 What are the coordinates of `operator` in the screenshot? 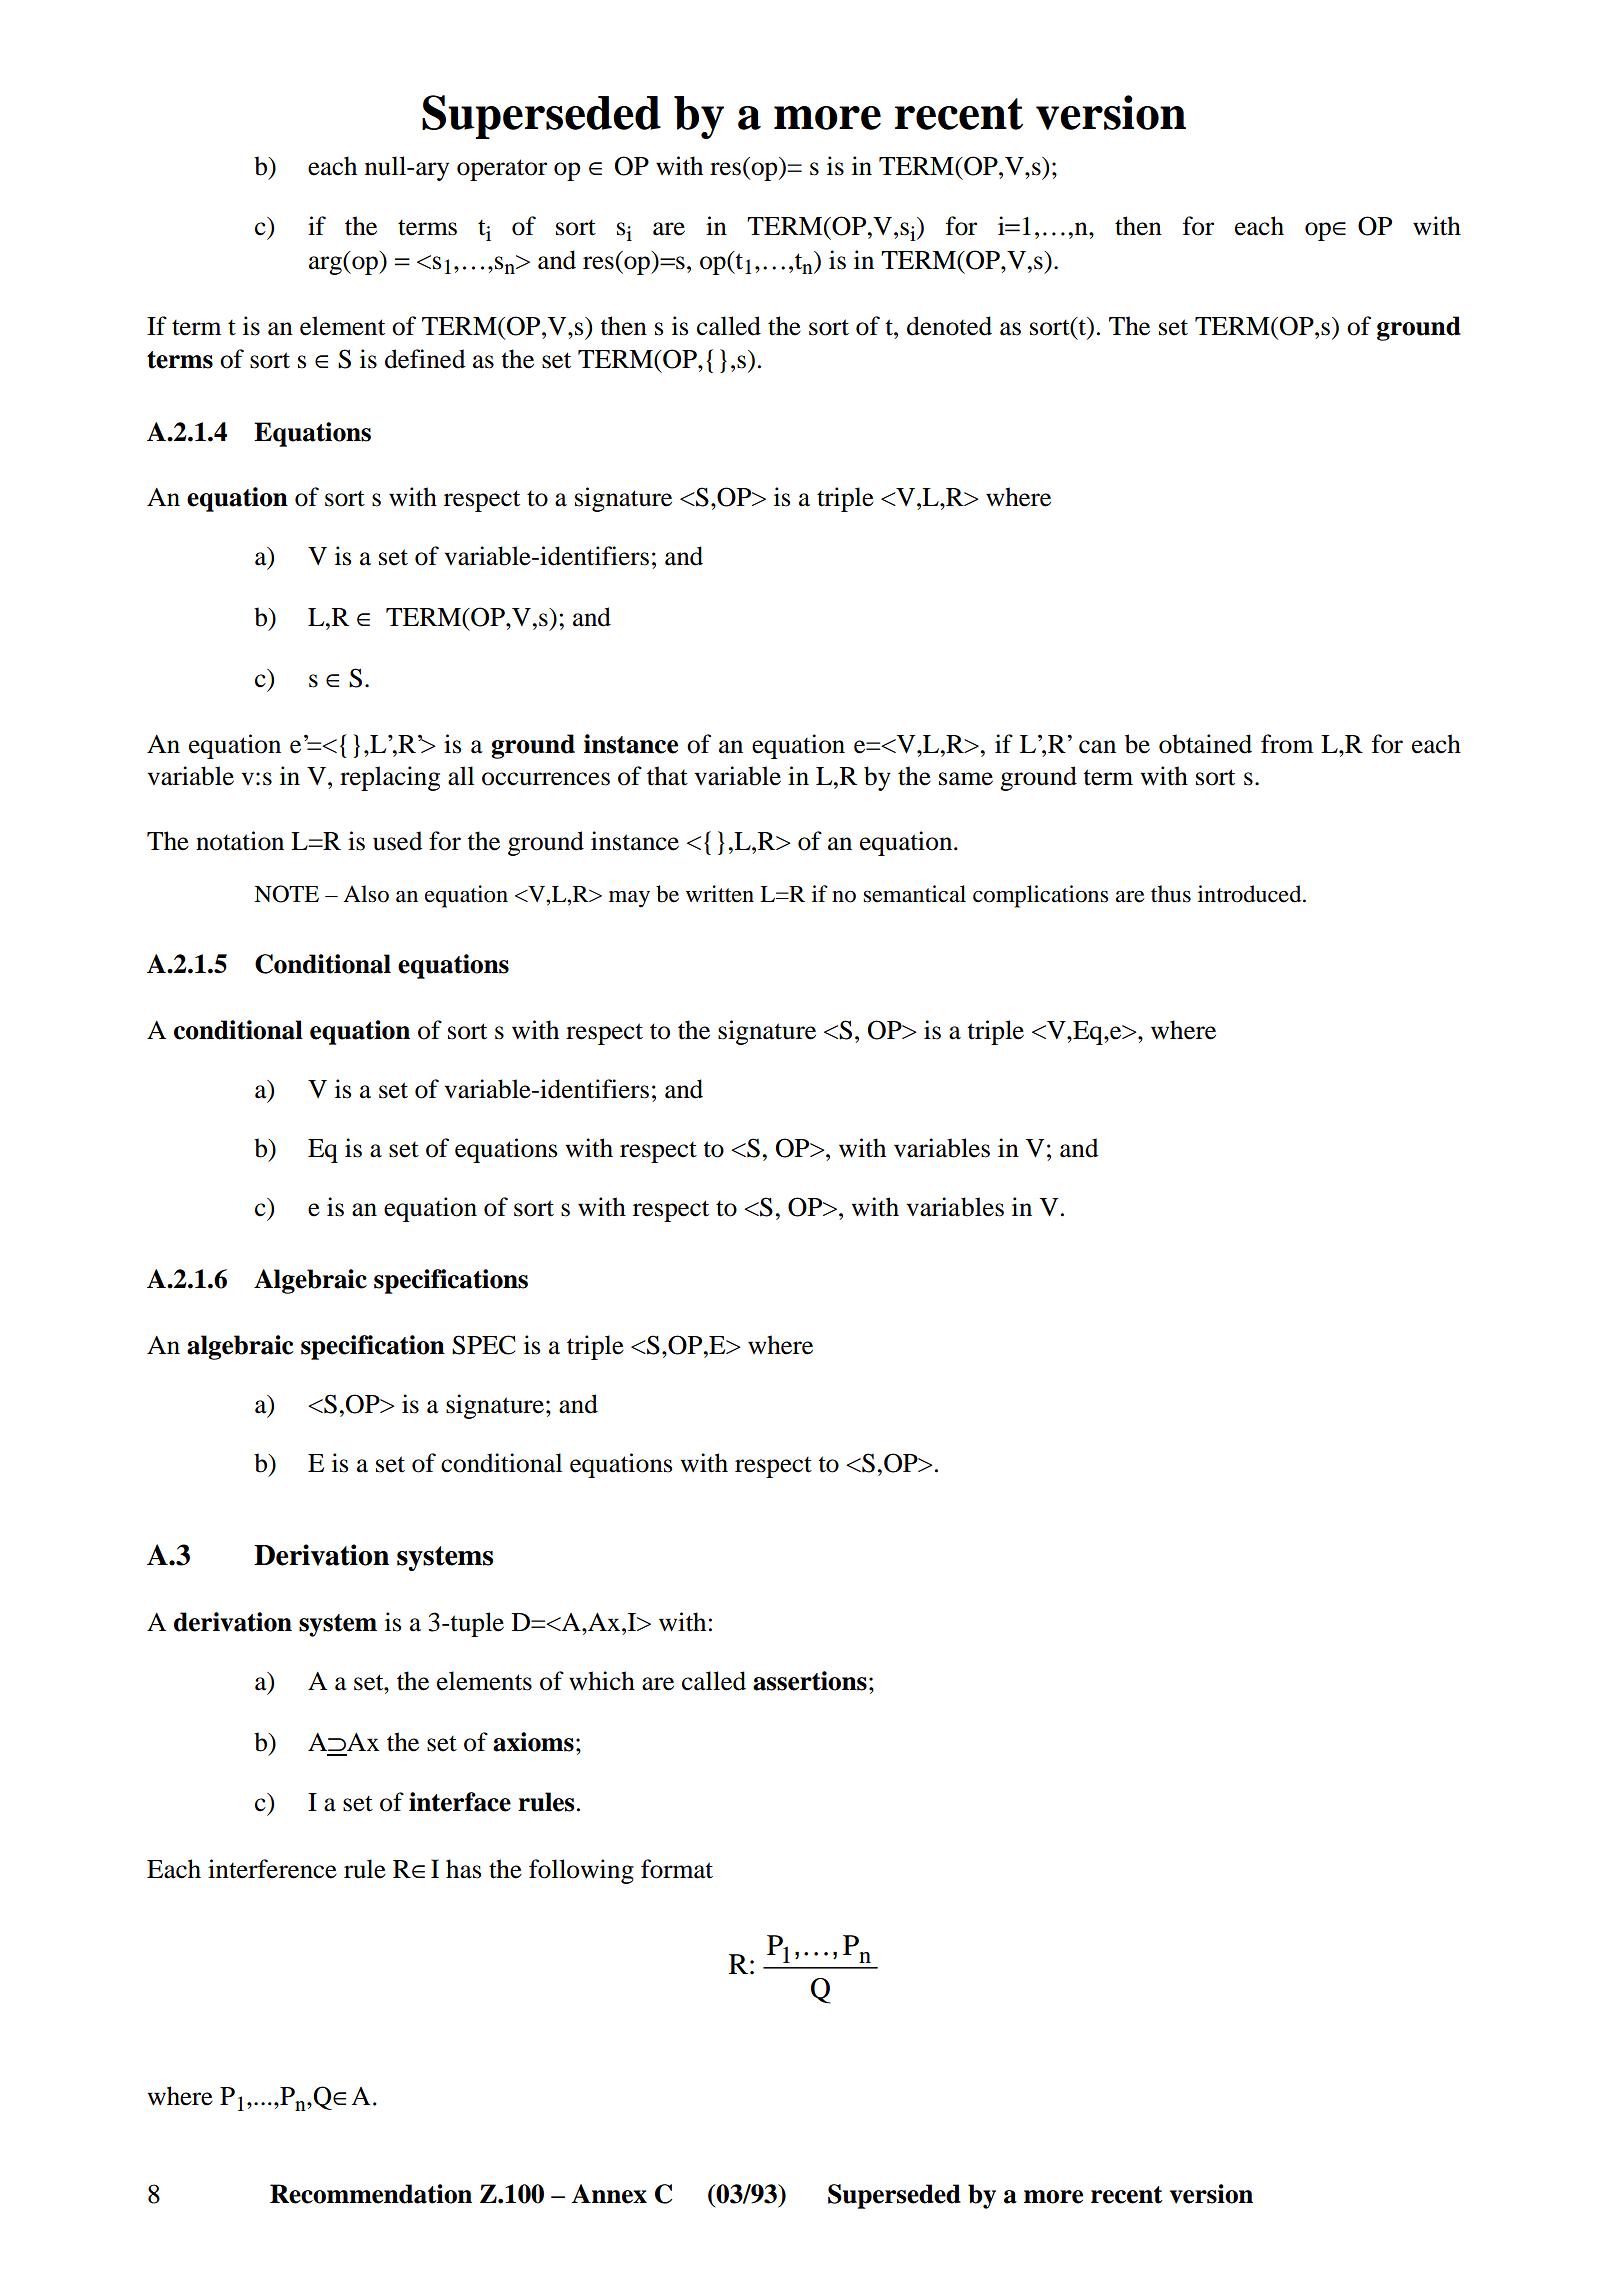 It's located at (502, 170).
